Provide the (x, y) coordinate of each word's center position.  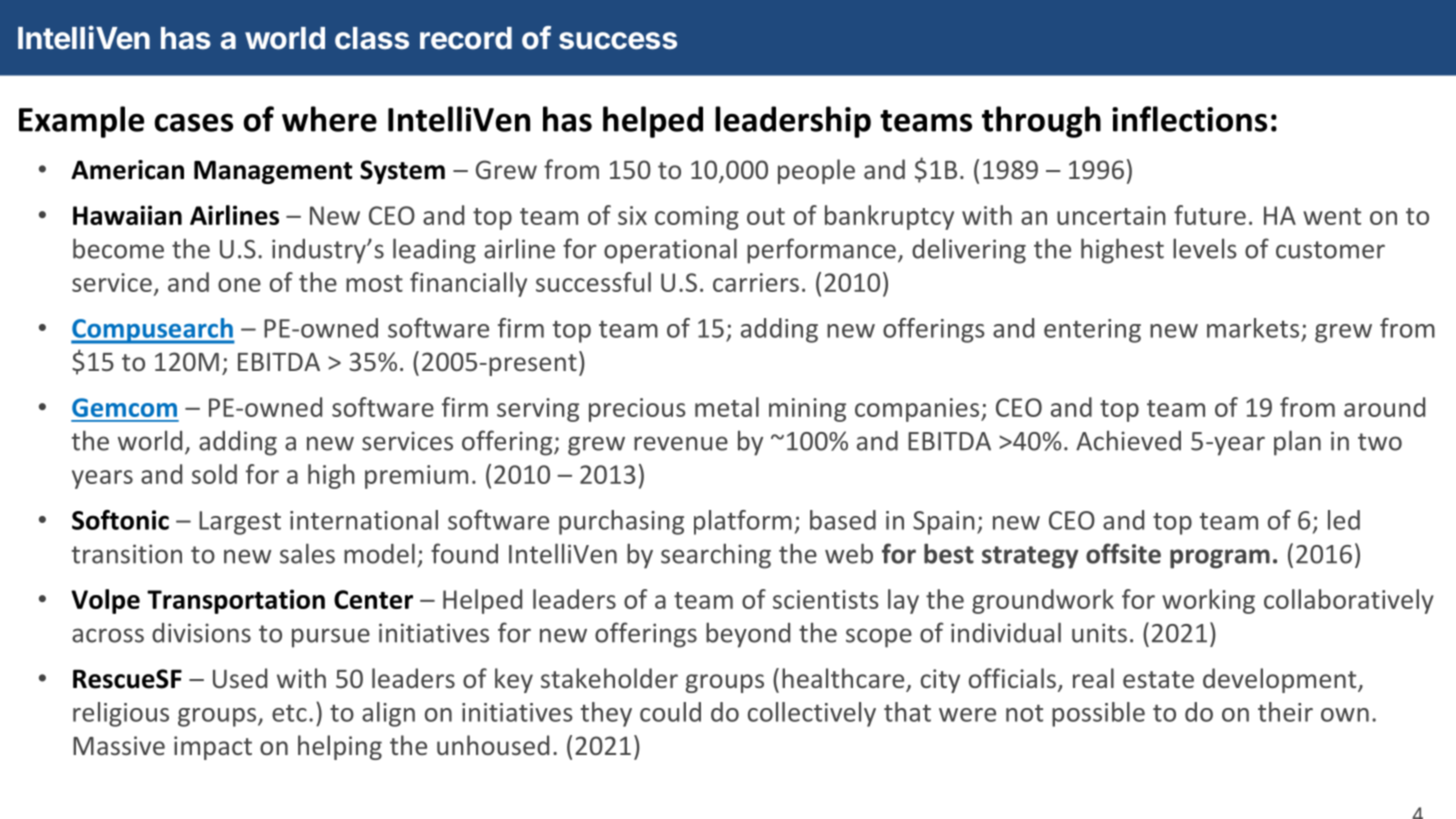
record (466, 38)
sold (214, 474)
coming (697, 218)
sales (307, 553)
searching (716, 556)
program (1220, 559)
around (1384, 407)
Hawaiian (127, 215)
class (372, 38)
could (670, 712)
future (1210, 215)
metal (727, 407)
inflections (1189, 119)
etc (289, 713)
